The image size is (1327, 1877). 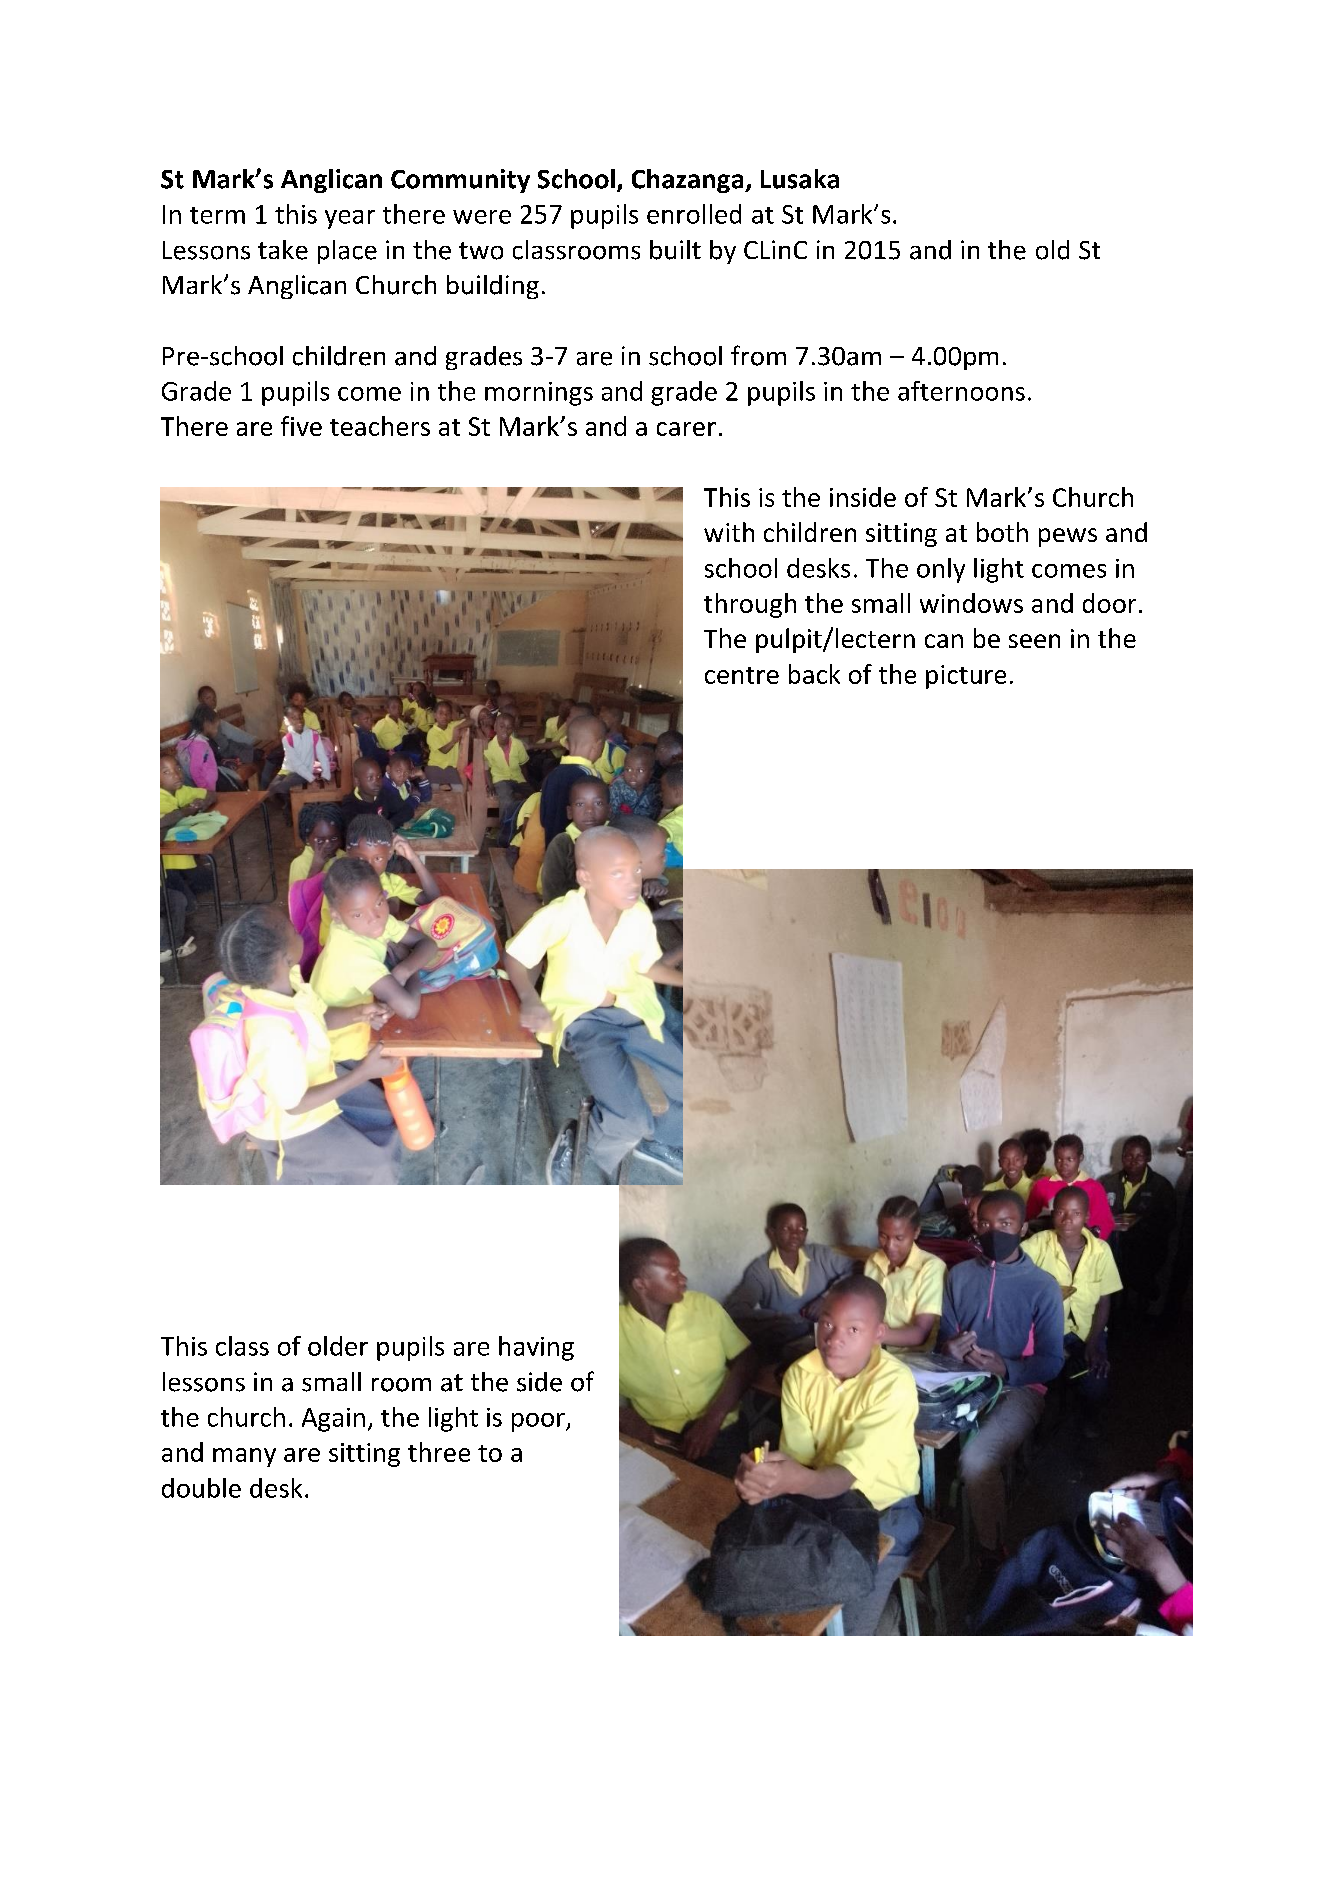 What do you see at coordinates (961, 391) in the document?
I see `afternoons` at bounding box center [961, 391].
